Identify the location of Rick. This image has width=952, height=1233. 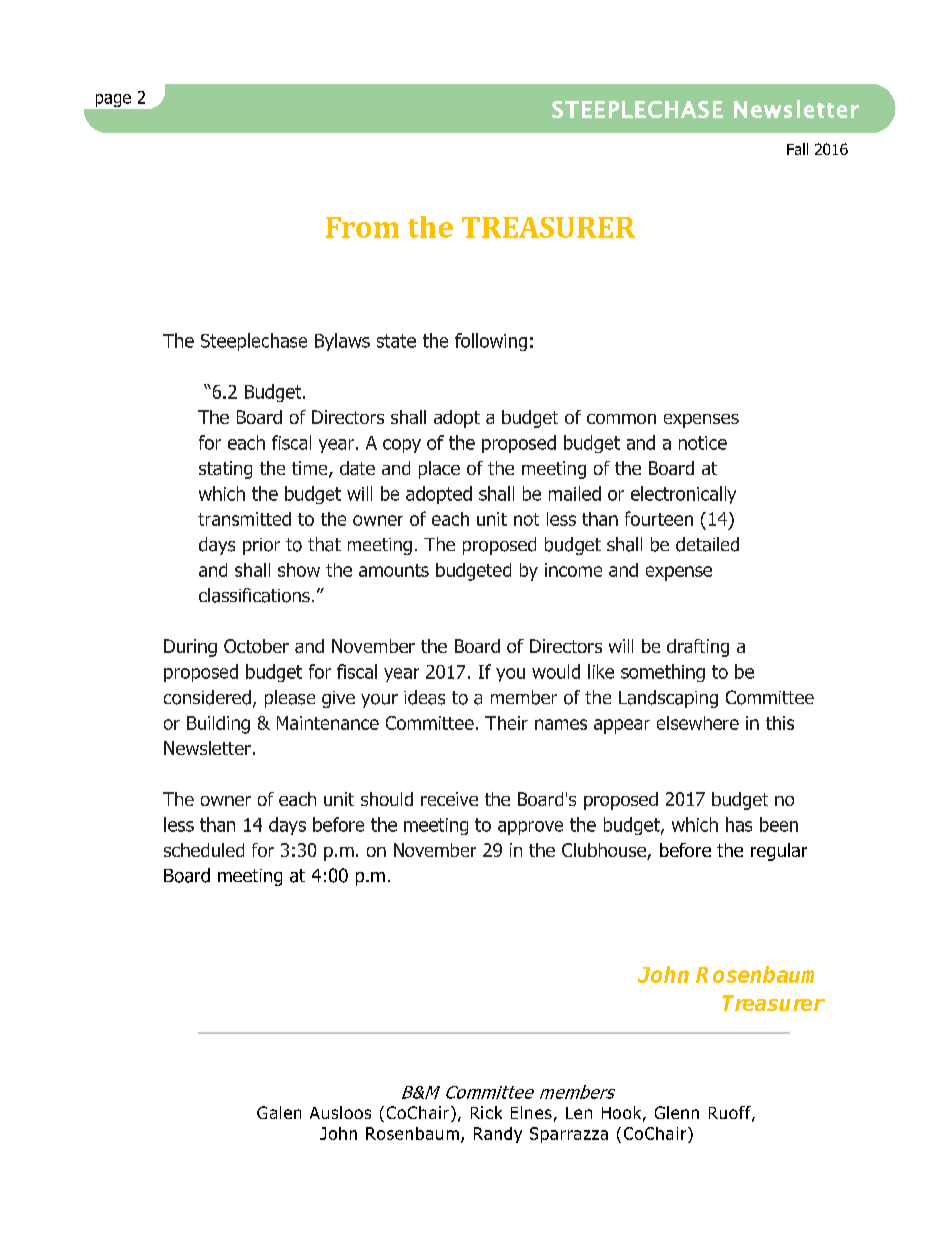
(486, 1112).
